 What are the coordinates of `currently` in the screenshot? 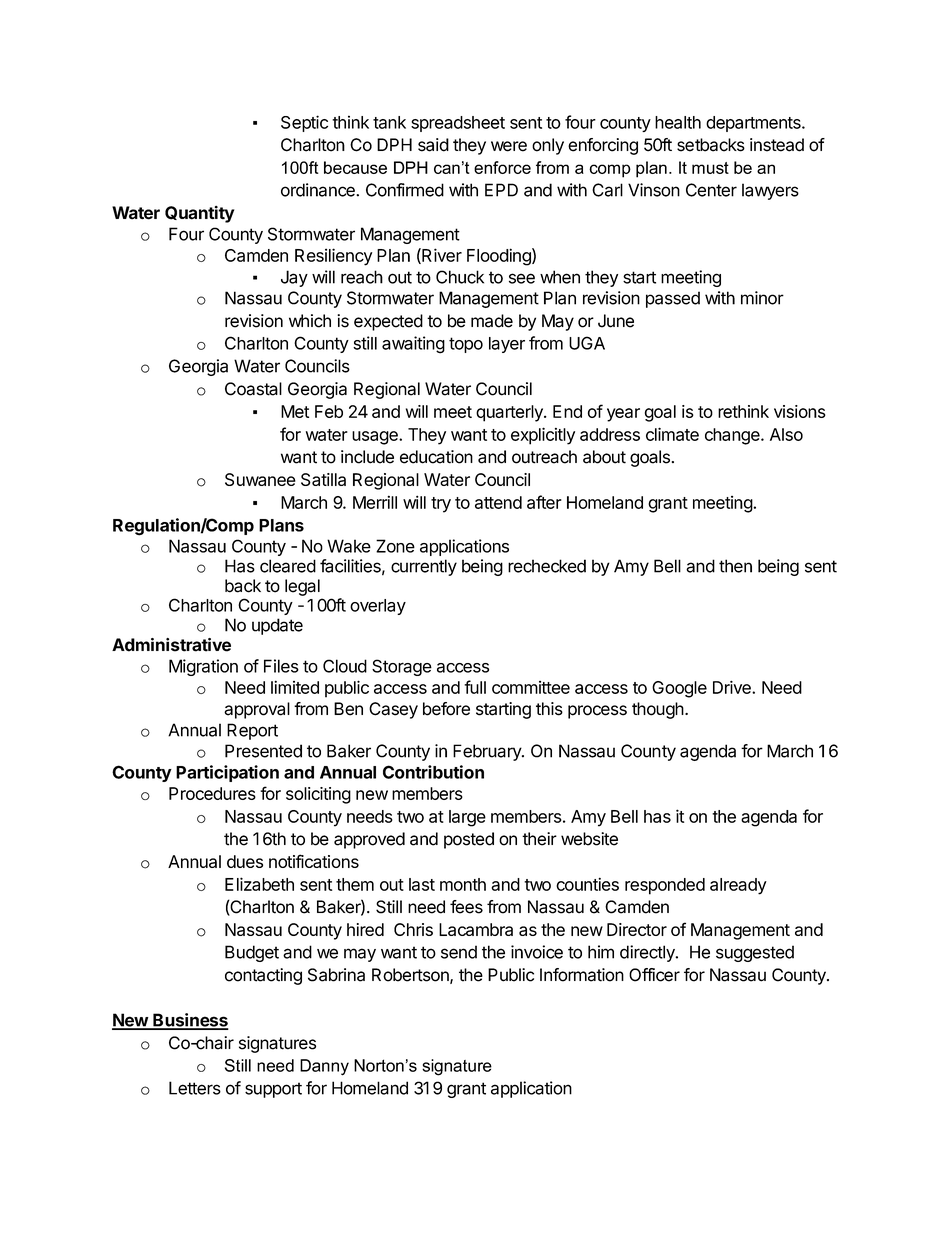 It's located at (424, 567).
